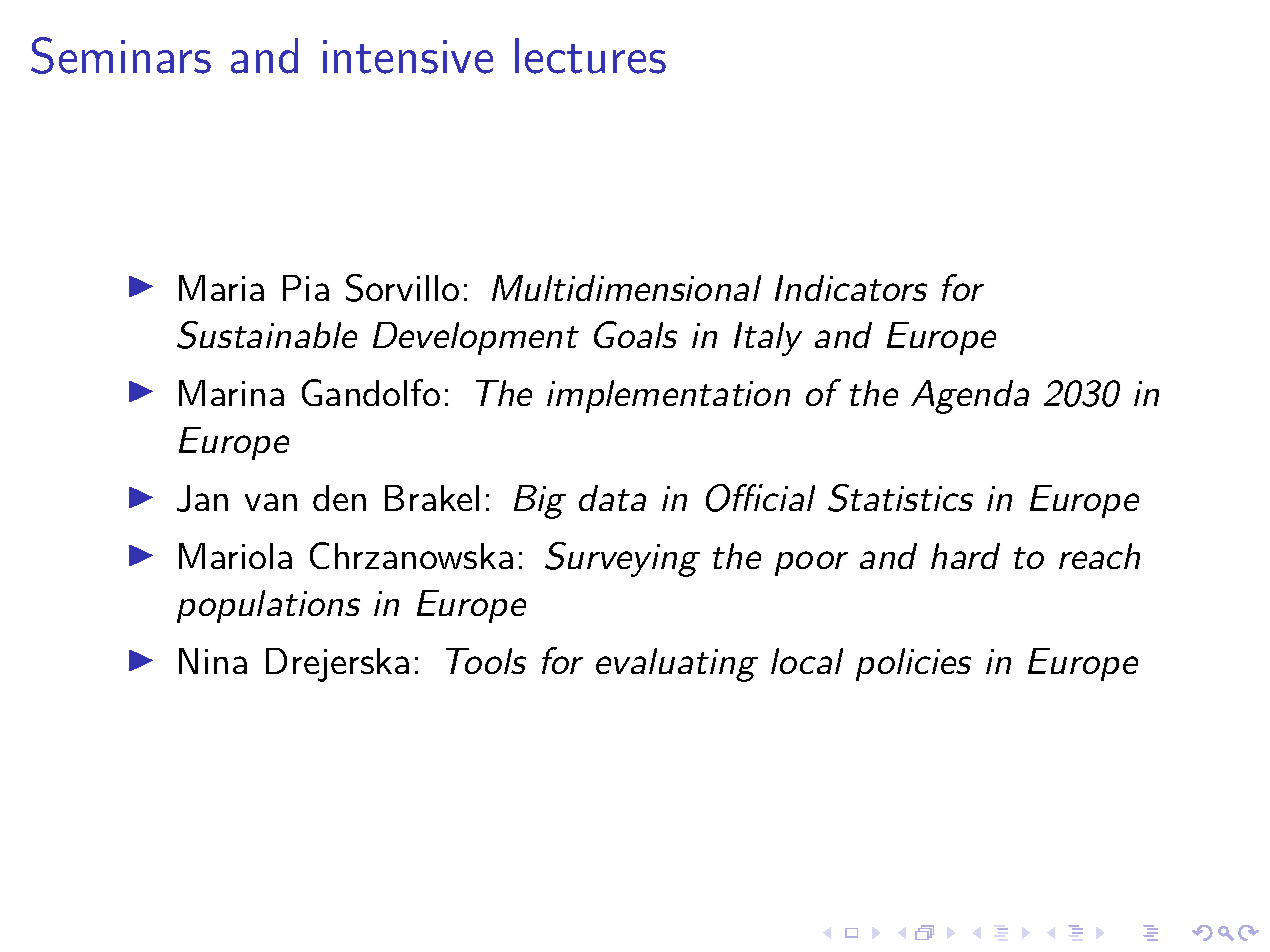 This screenshot has height=952, width=1270. Describe the element at coordinates (213, 661) in the screenshot. I see `Nina` at that location.
